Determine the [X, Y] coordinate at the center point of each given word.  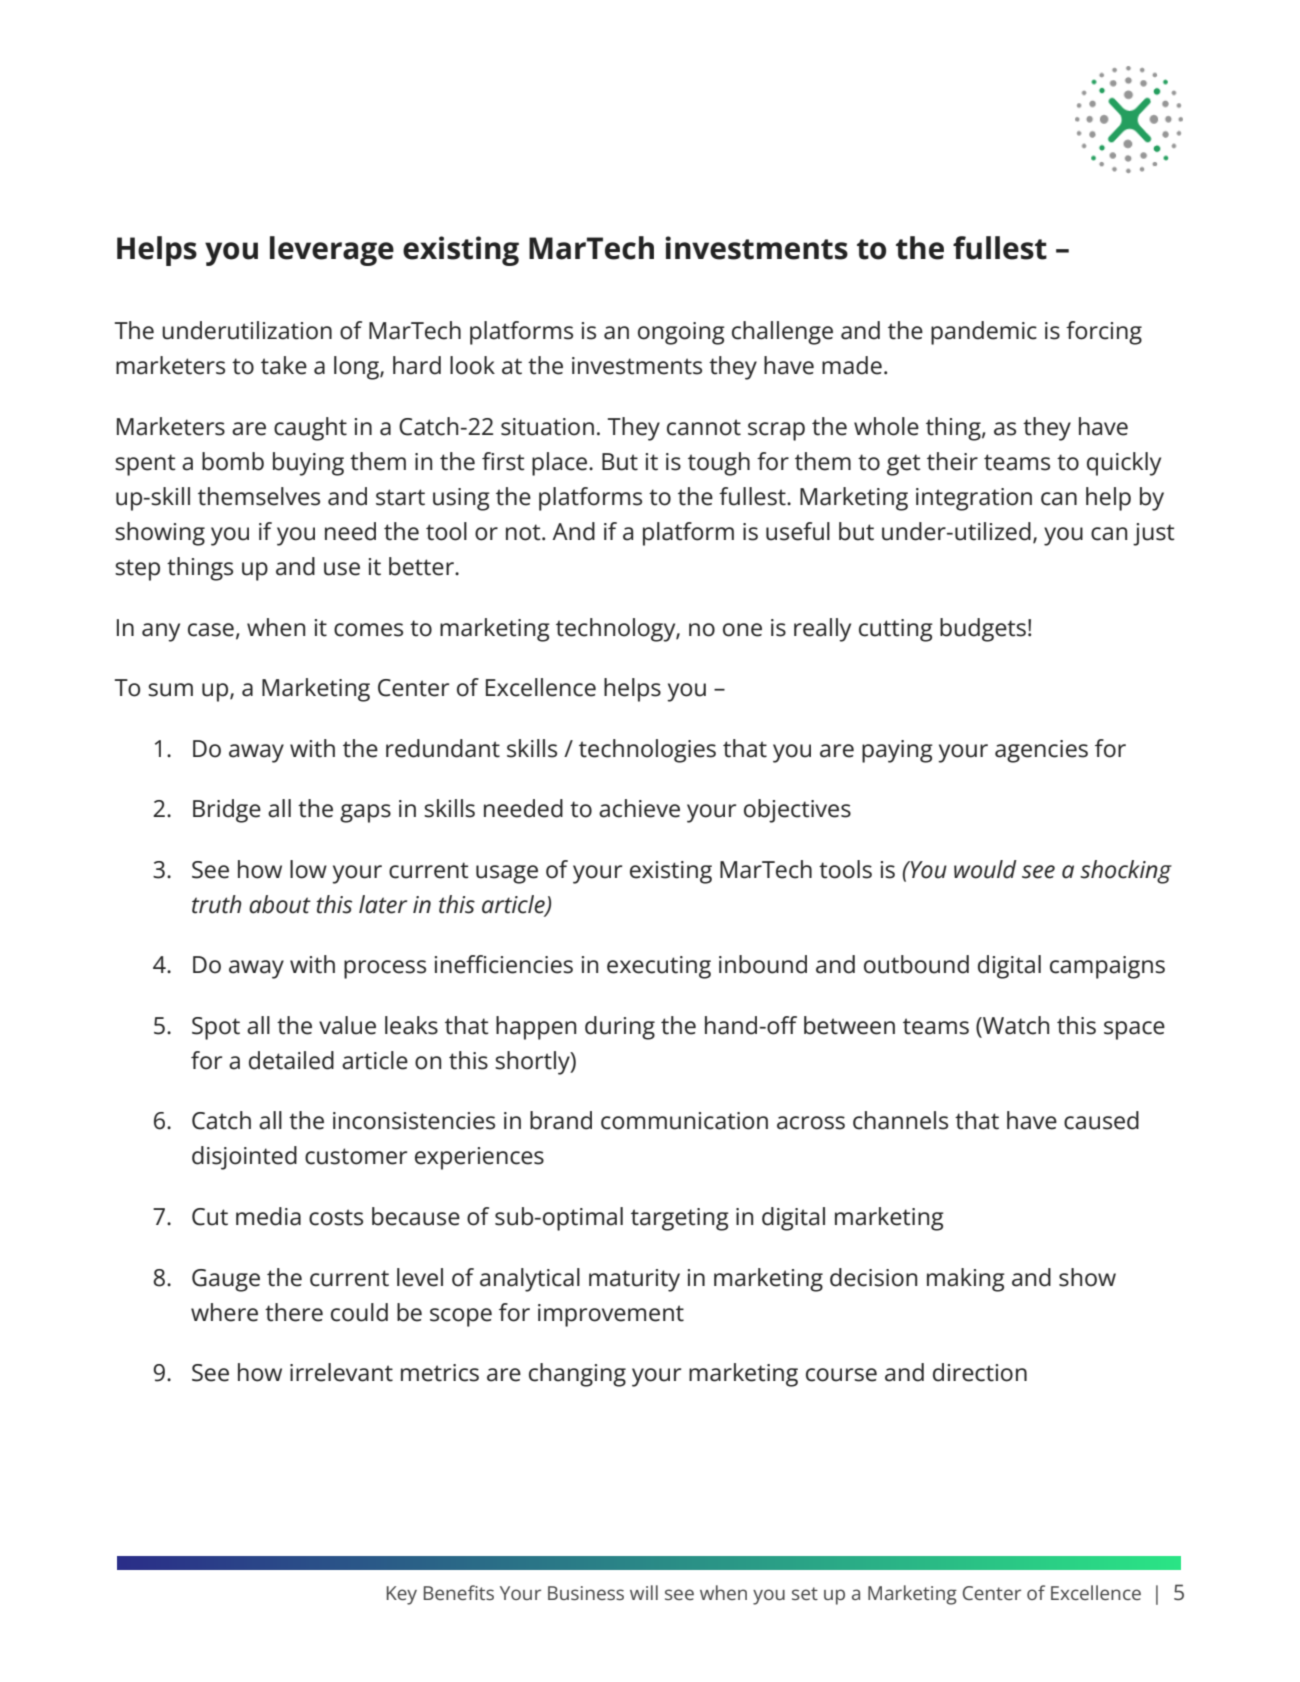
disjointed [244, 1158]
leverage [332, 251]
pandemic [984, 333]
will [644, 1592]
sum [170, 690]
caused [1101, 1120]
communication [684, 1121]
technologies [647, 751]
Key [402, 1595]
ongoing [681, 333]
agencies [1041, 751]
